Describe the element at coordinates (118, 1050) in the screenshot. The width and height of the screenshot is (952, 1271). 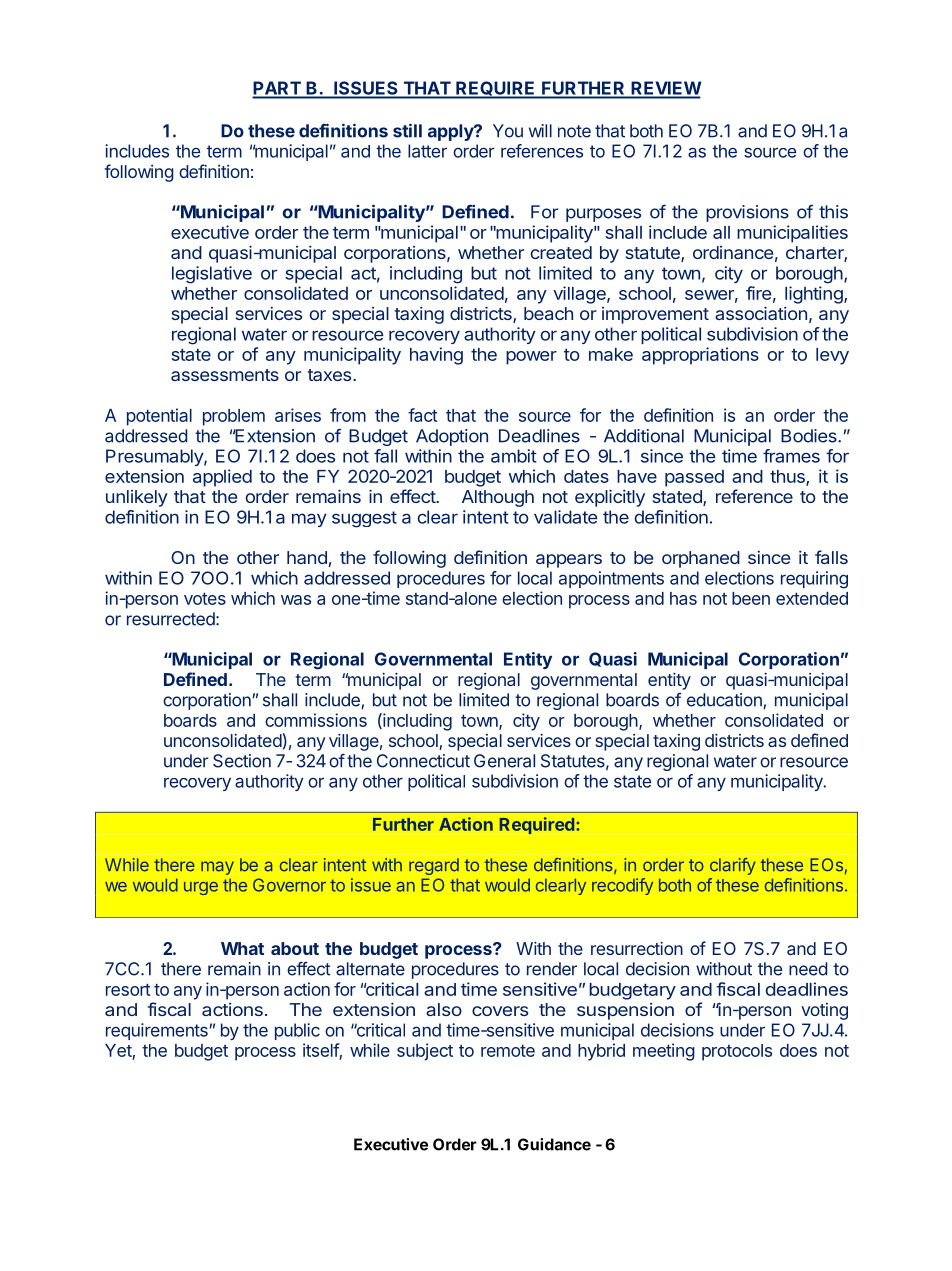
I see `Yet` at that location.
